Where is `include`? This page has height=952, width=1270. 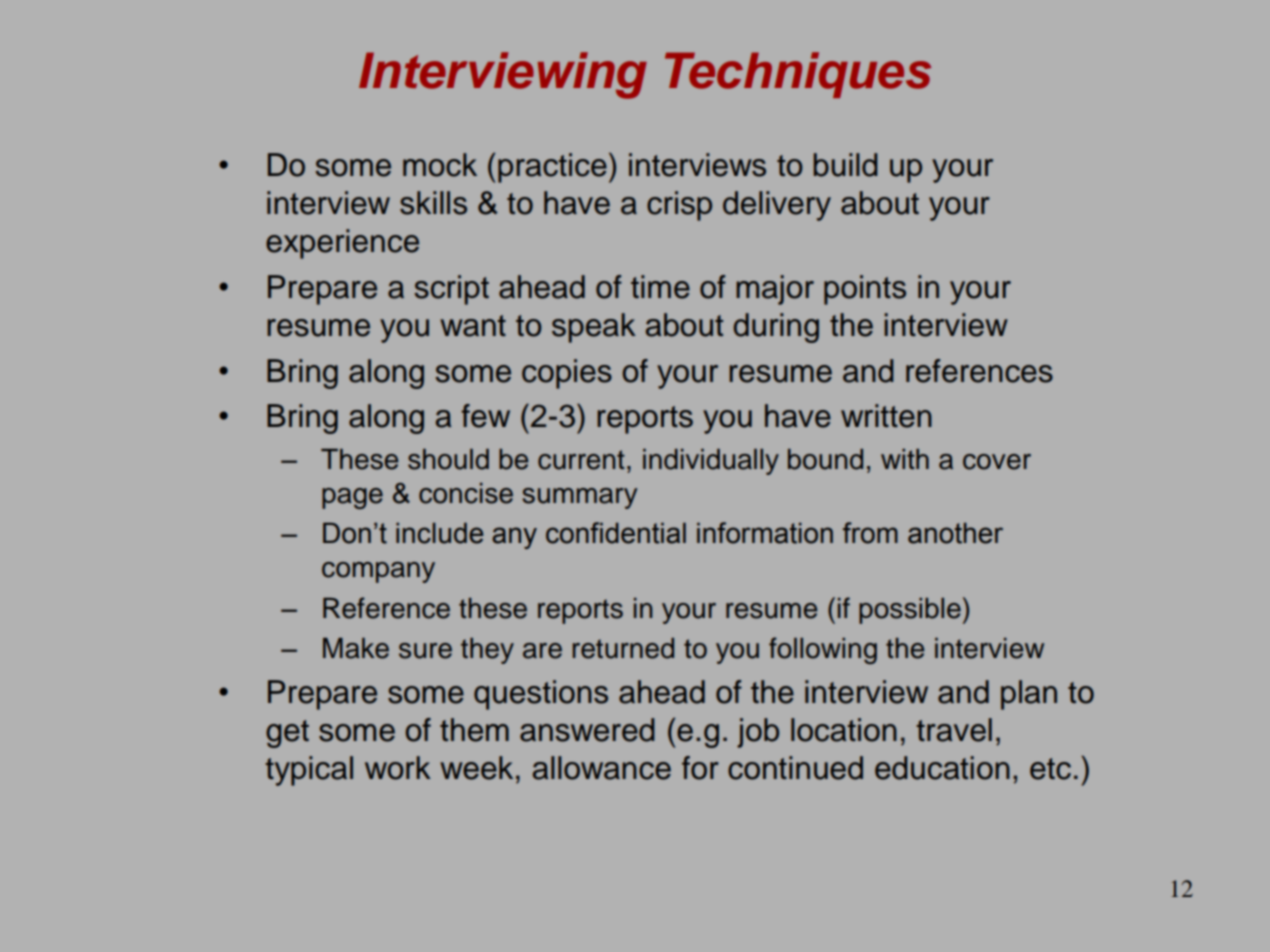
include is located at coordinates (439, 533).
